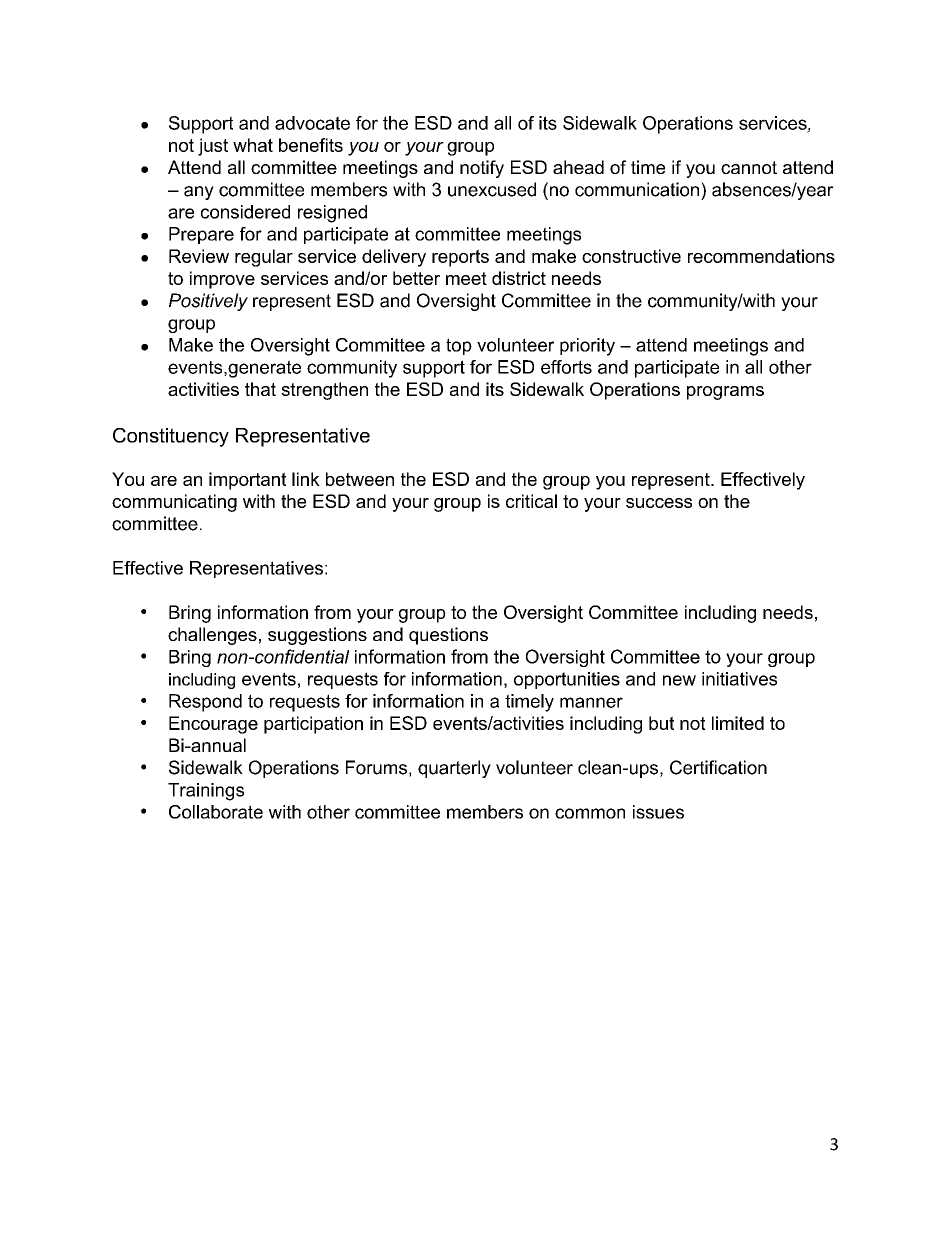 The width and height of the page is (952, 1233). What do you see at coordinates (260, 389) in the page?
I see `that` at bounding box center [260, 389].
